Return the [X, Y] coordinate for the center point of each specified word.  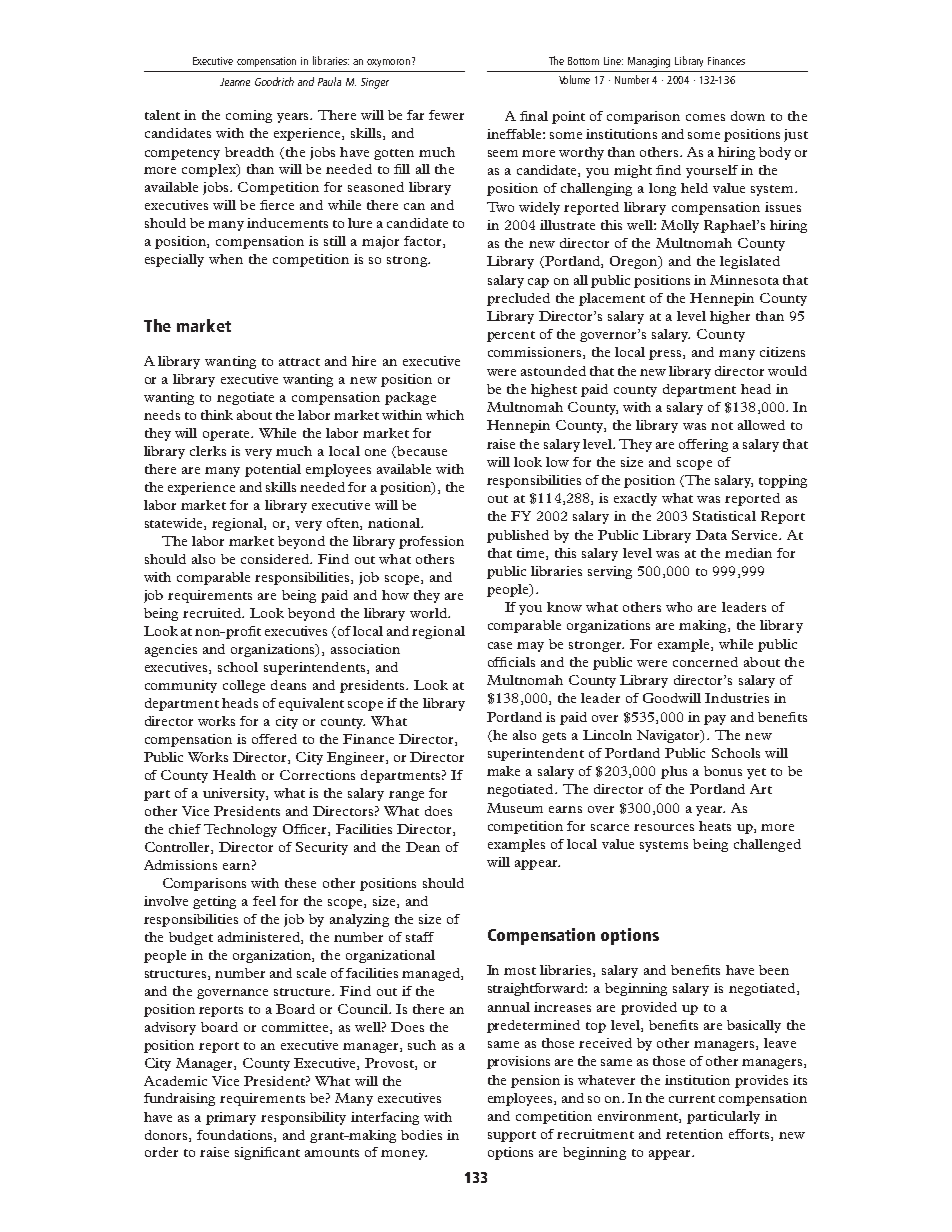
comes [705, 117]
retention [694, 1134]
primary [231, 1118]
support [512, 1136]
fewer [446, 115]
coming [249, 116]
